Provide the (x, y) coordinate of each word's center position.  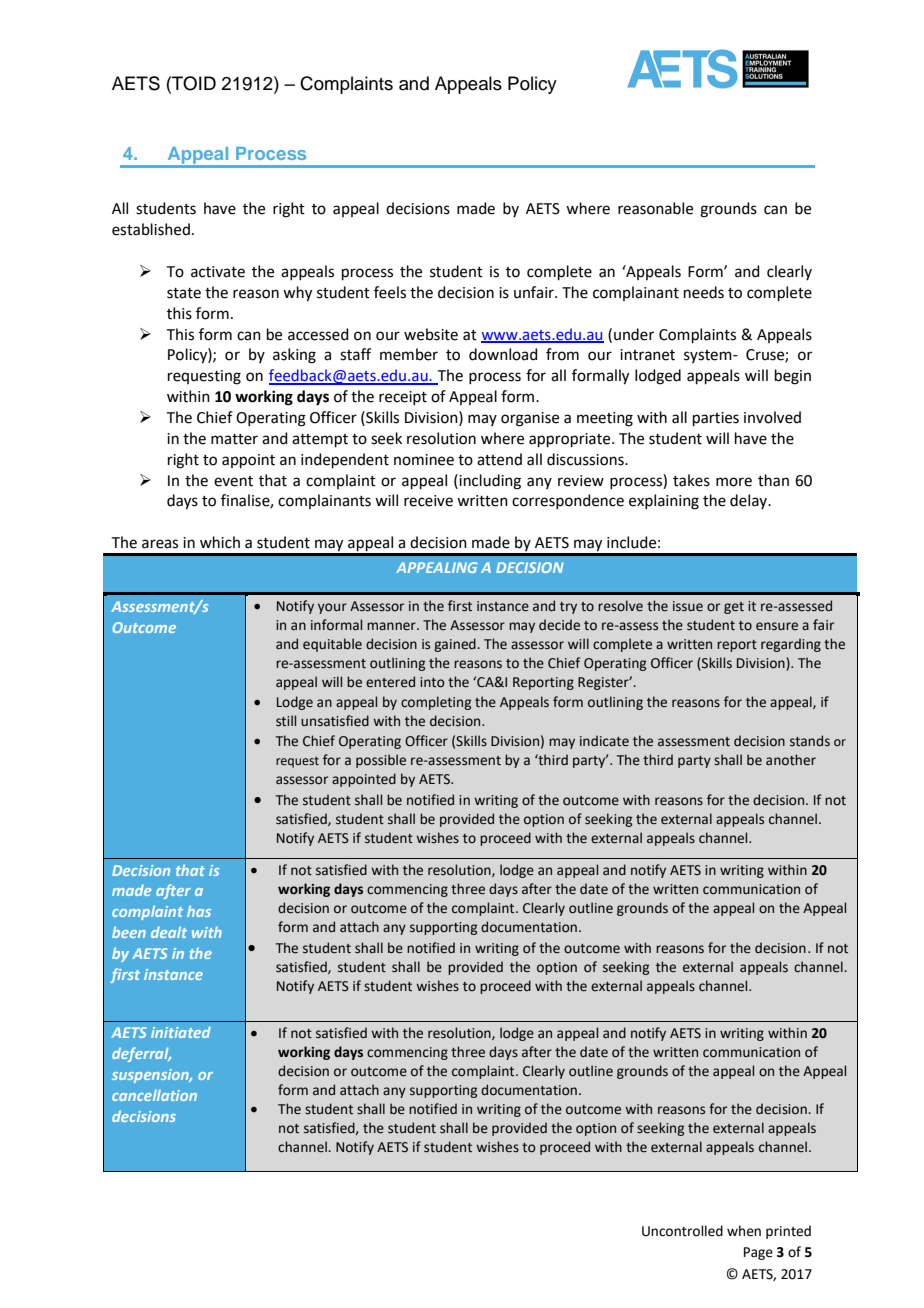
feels (390, 292)
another (791, 760)
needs (704, 292)
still (286, 721)
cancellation (154, 1095)
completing (436, 703)
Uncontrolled (682, 1231)
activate (218, 272)
